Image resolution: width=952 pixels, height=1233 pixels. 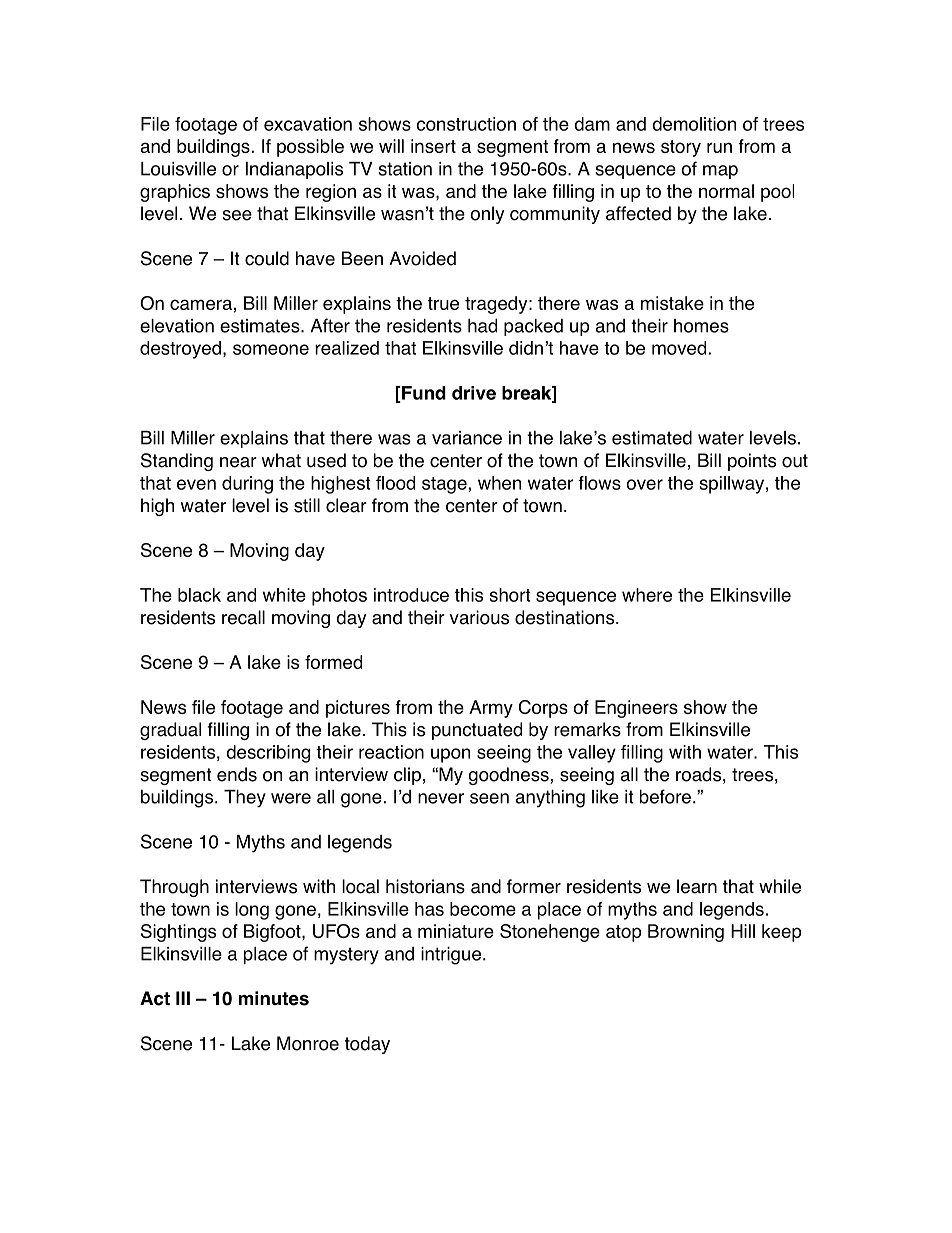 I want to click on short, so click(x=510, y=595).
